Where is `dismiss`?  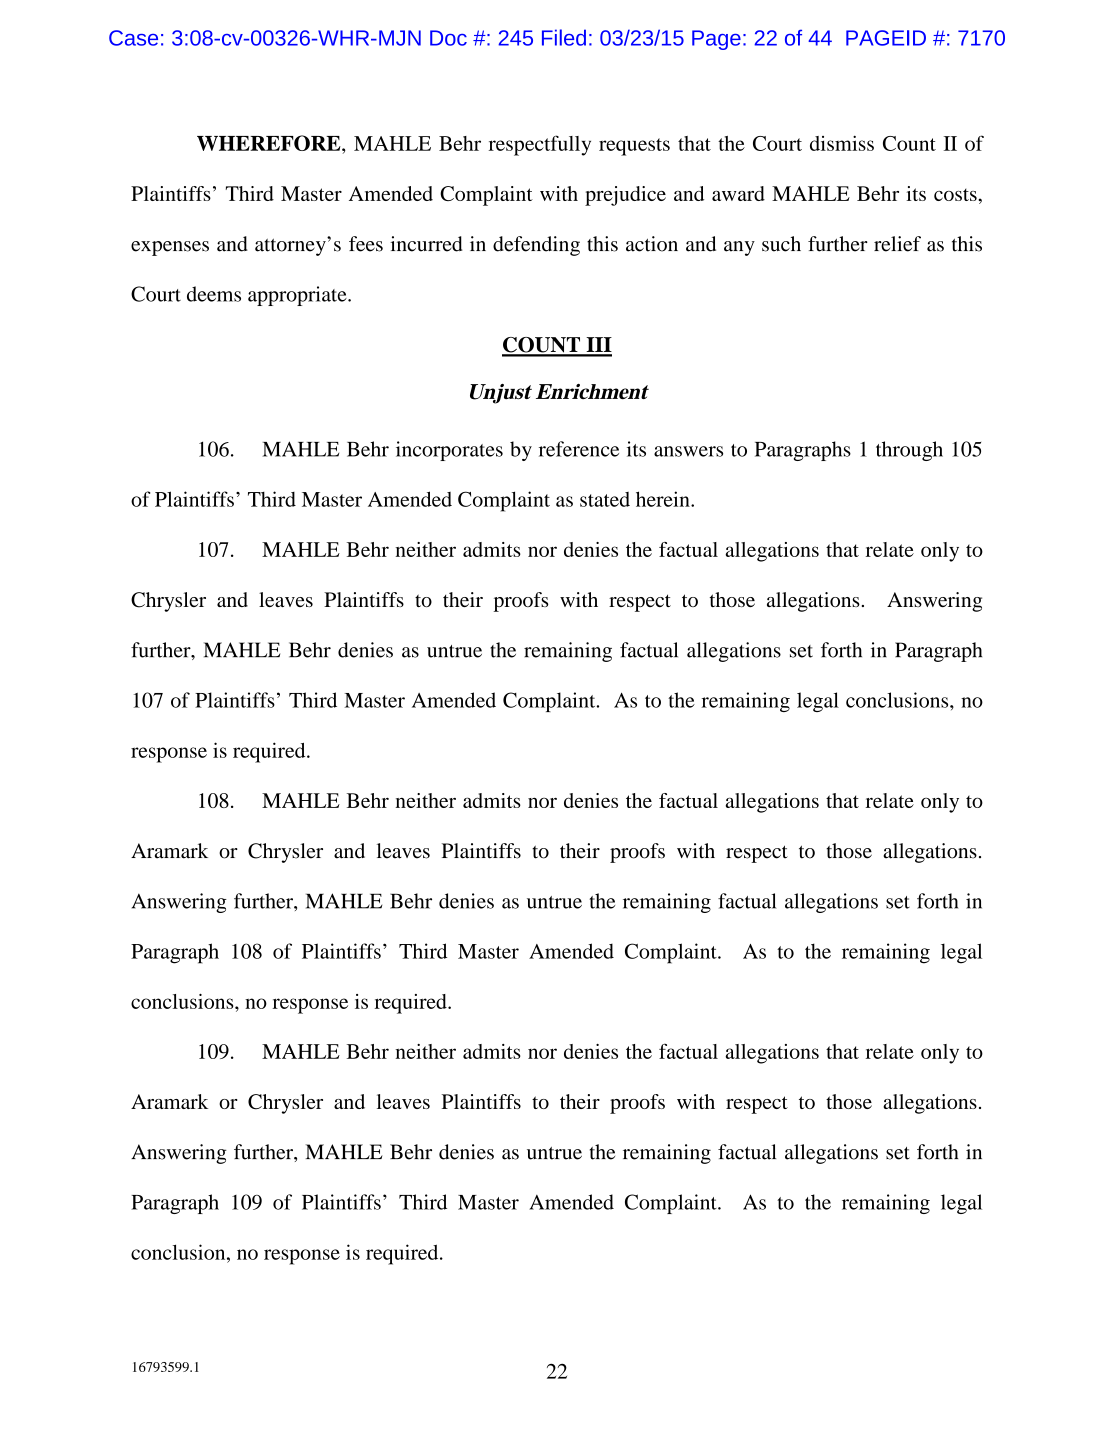
dismiss is located at coordinates (842, 143).
